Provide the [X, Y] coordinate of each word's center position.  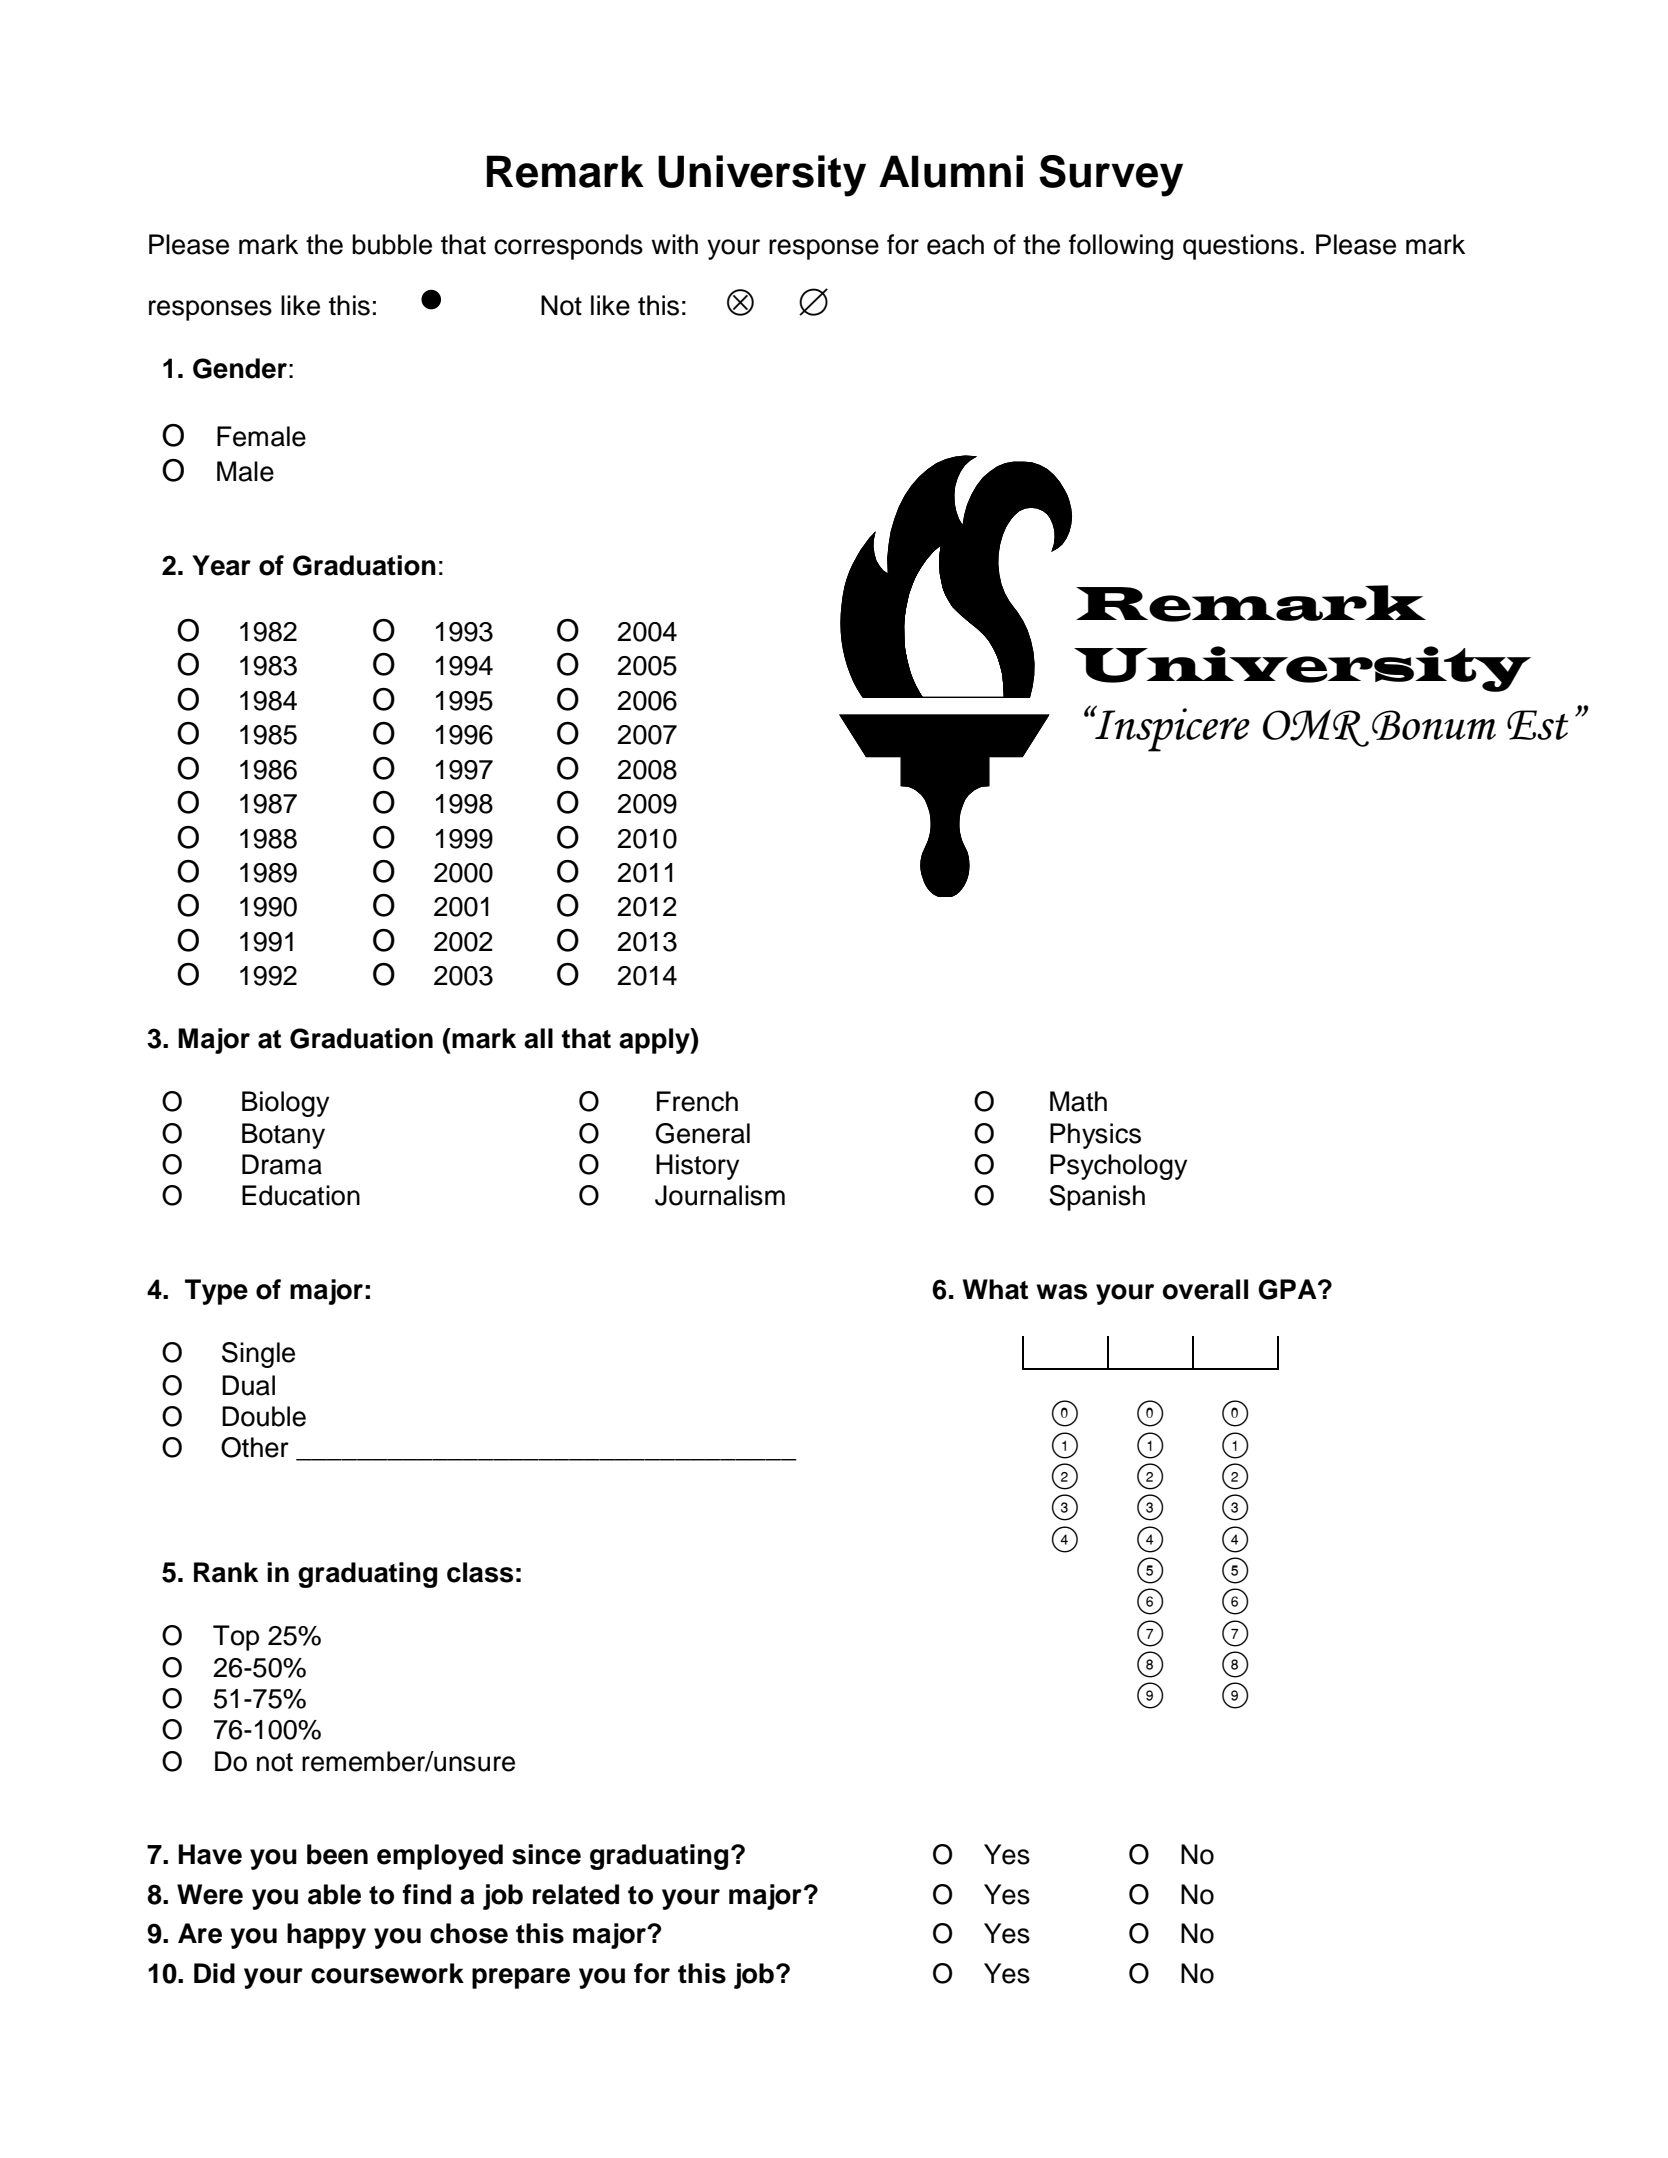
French [697, 1101]
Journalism [720, 1195]
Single [258, 1355]
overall [1205, 1289]
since [546, 1854]
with [674, 244]
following [1121, 247]
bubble [392, 244]
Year [221, 565]
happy [326, 1936]
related [576, 1894]
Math [1078, 1101]
